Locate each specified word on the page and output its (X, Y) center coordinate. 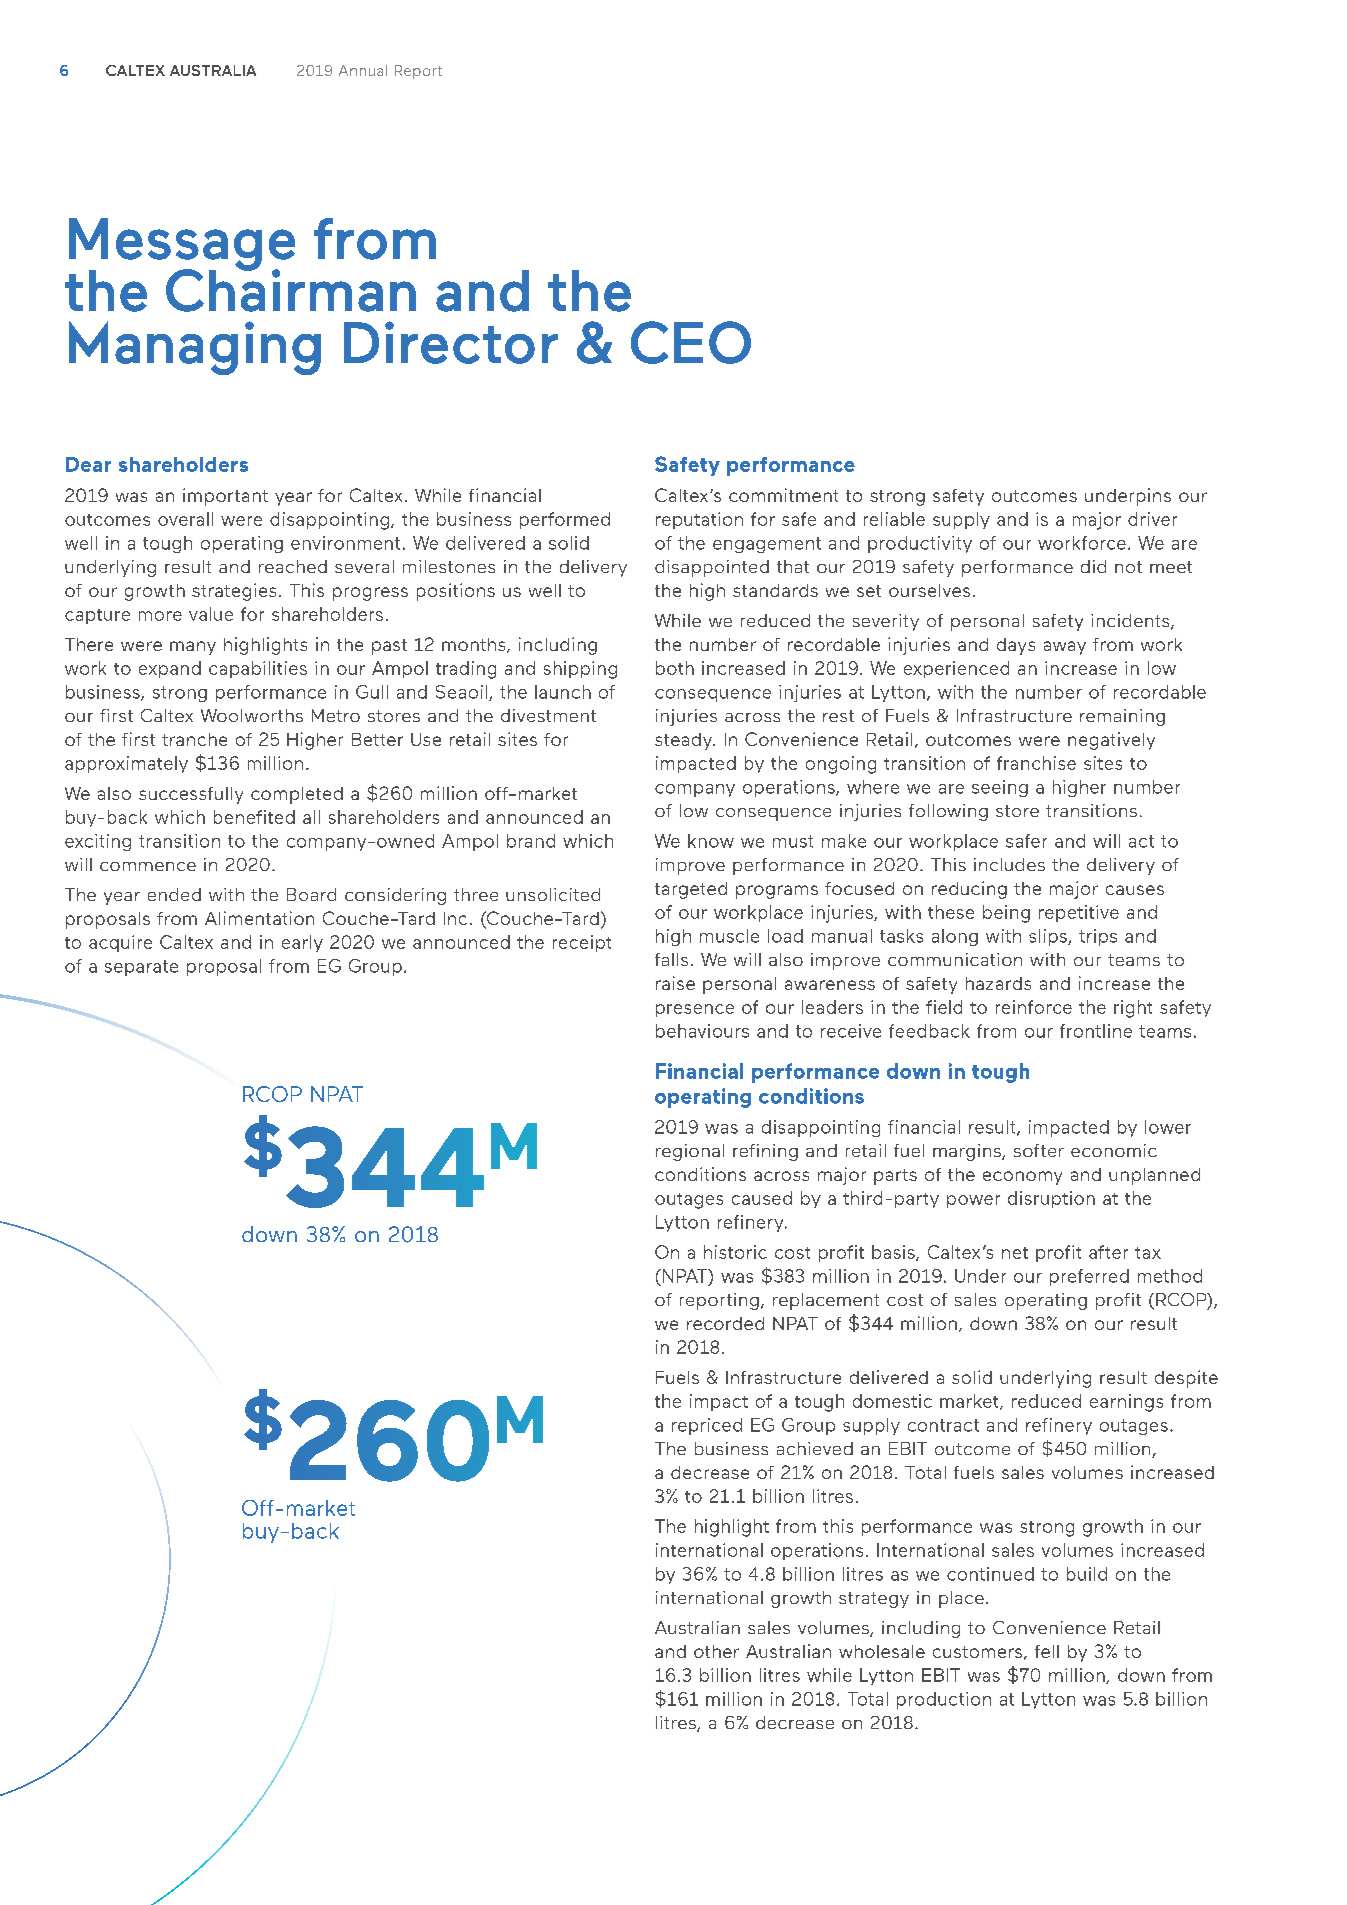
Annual (363, 70)
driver (1152, 519)
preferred (1089, 1277)
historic (735, 1252)
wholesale (882, 1651)
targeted (691, 890)
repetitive (1079, 913)
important (225, 497)
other (716, 1651)
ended (174, 894)
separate (141, 968)
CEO (691, 342)
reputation (699, 520)
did (1093, 566)
